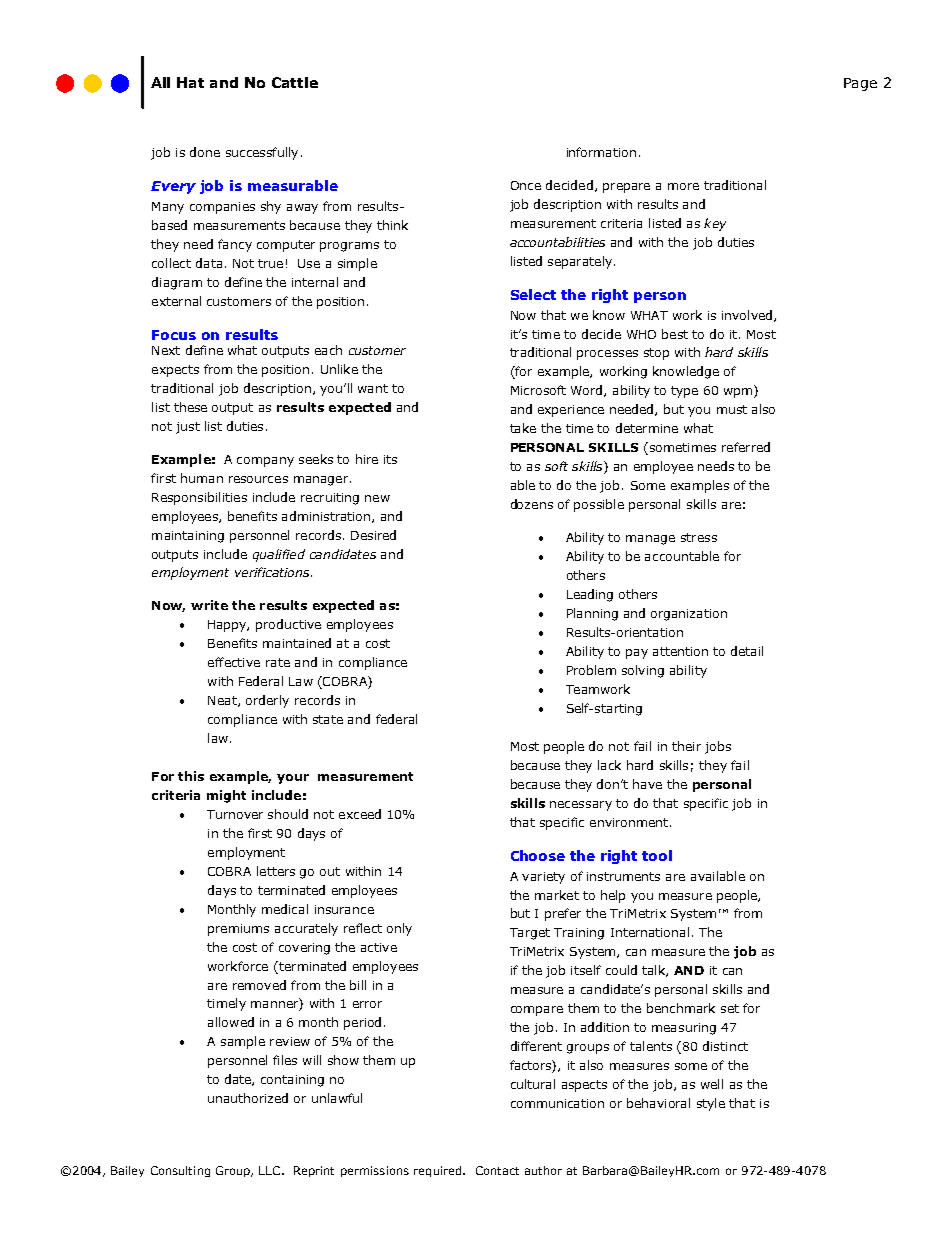 This screenshot has height=1233, width=952. What do you see at coordinates (581, 806) in the screenshot?
I see `necessary` at bounding box center [581, 806].
